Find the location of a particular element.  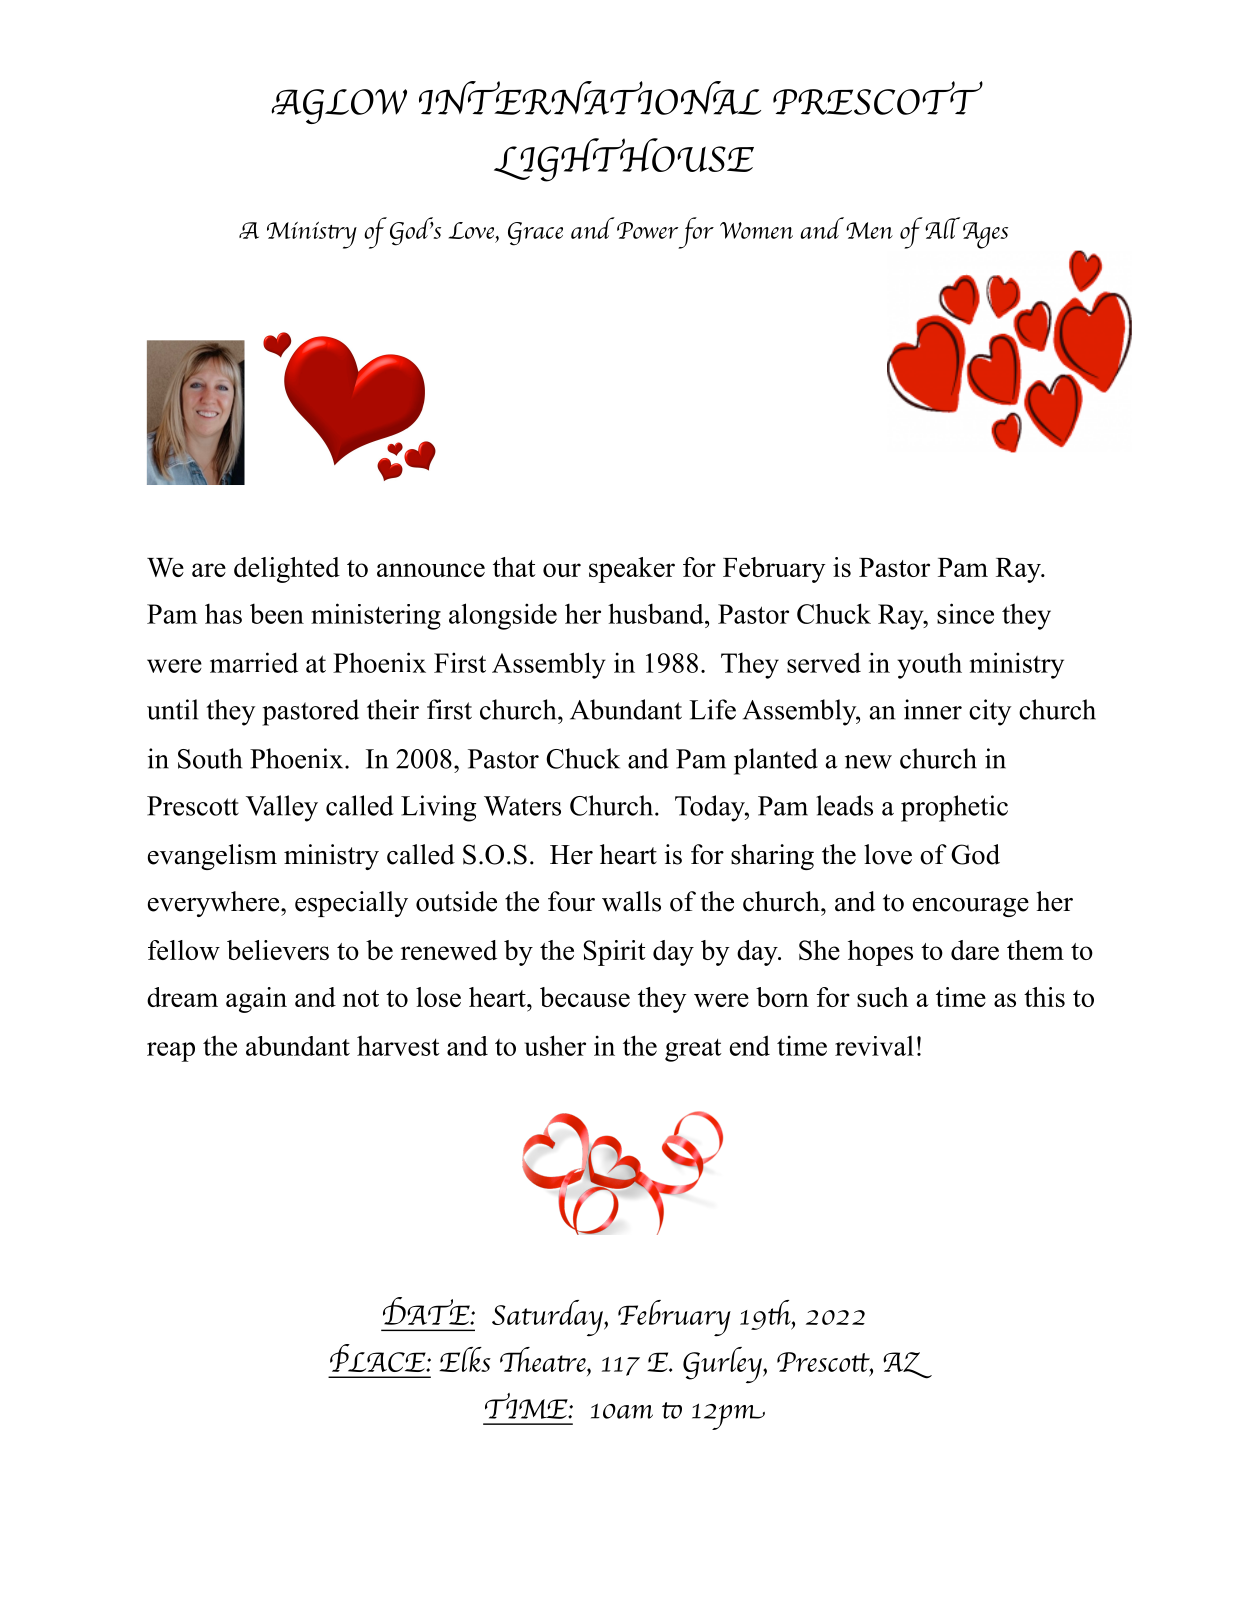

speaker is located at coordinates (632, 570).
